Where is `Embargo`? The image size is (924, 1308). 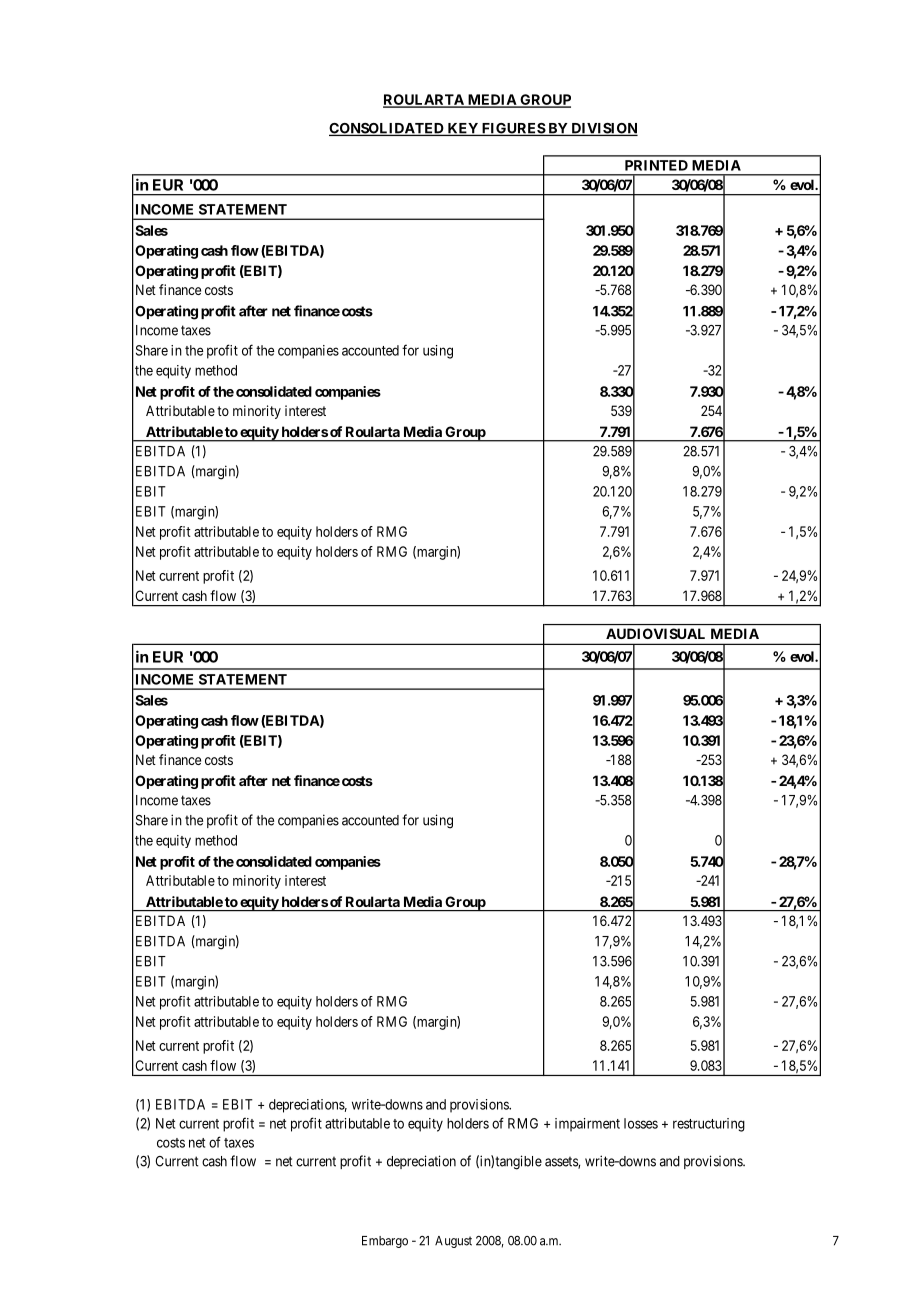 Embargo is located at coordinates (385, 1242).
